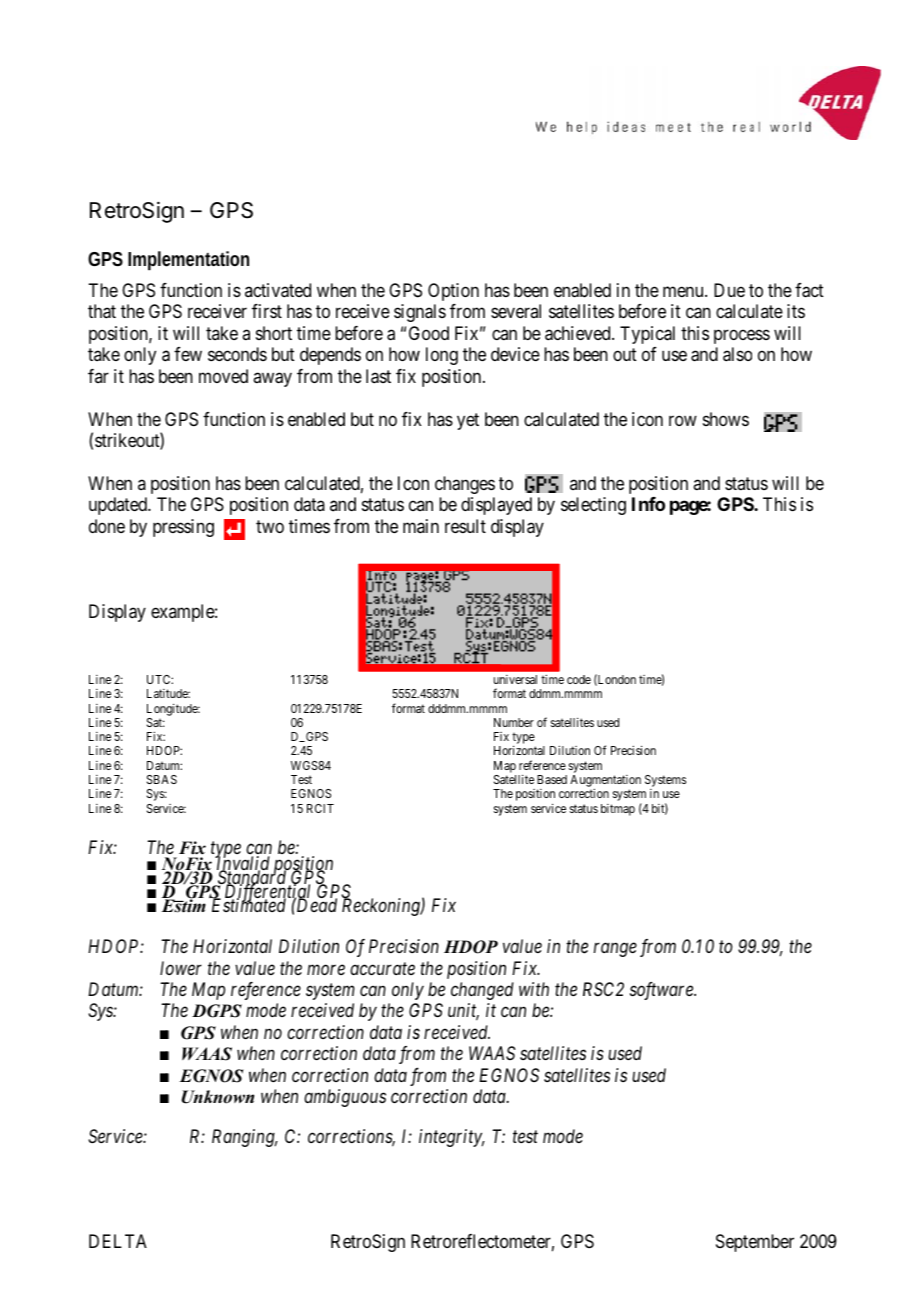  Describe the element at coordinates (552, 779) in the screenshot. I see `Based` at that location.
